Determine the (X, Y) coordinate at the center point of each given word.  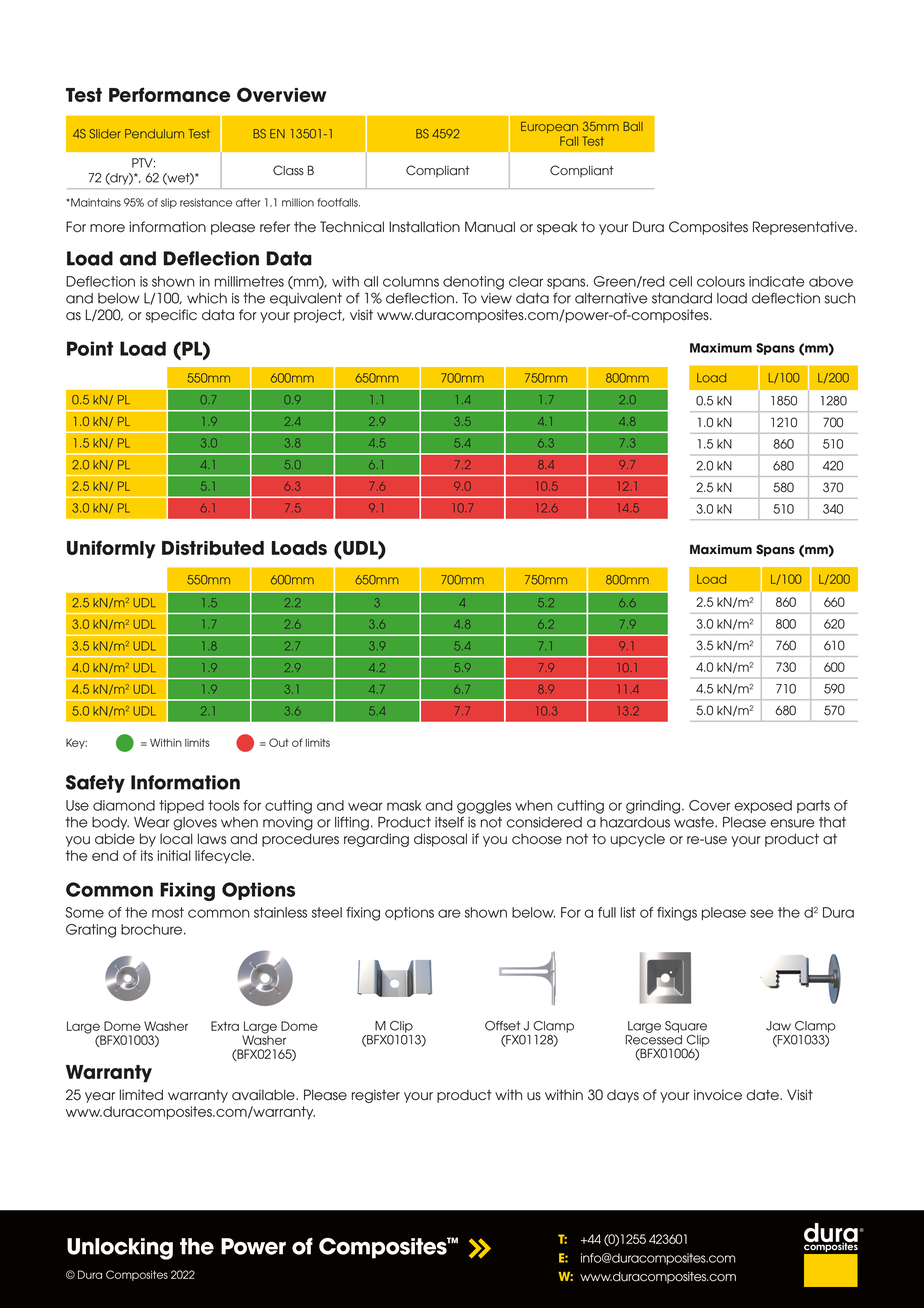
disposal (440, 840)
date (763, 1095)
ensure (792, 823)
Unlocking (120, 1249)
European (549, 127)
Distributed (213, 548)
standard (682, 298)
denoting (473, 283)
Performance (169, 94)
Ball (633, 126)
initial (174, 855)
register (376, 1096)
